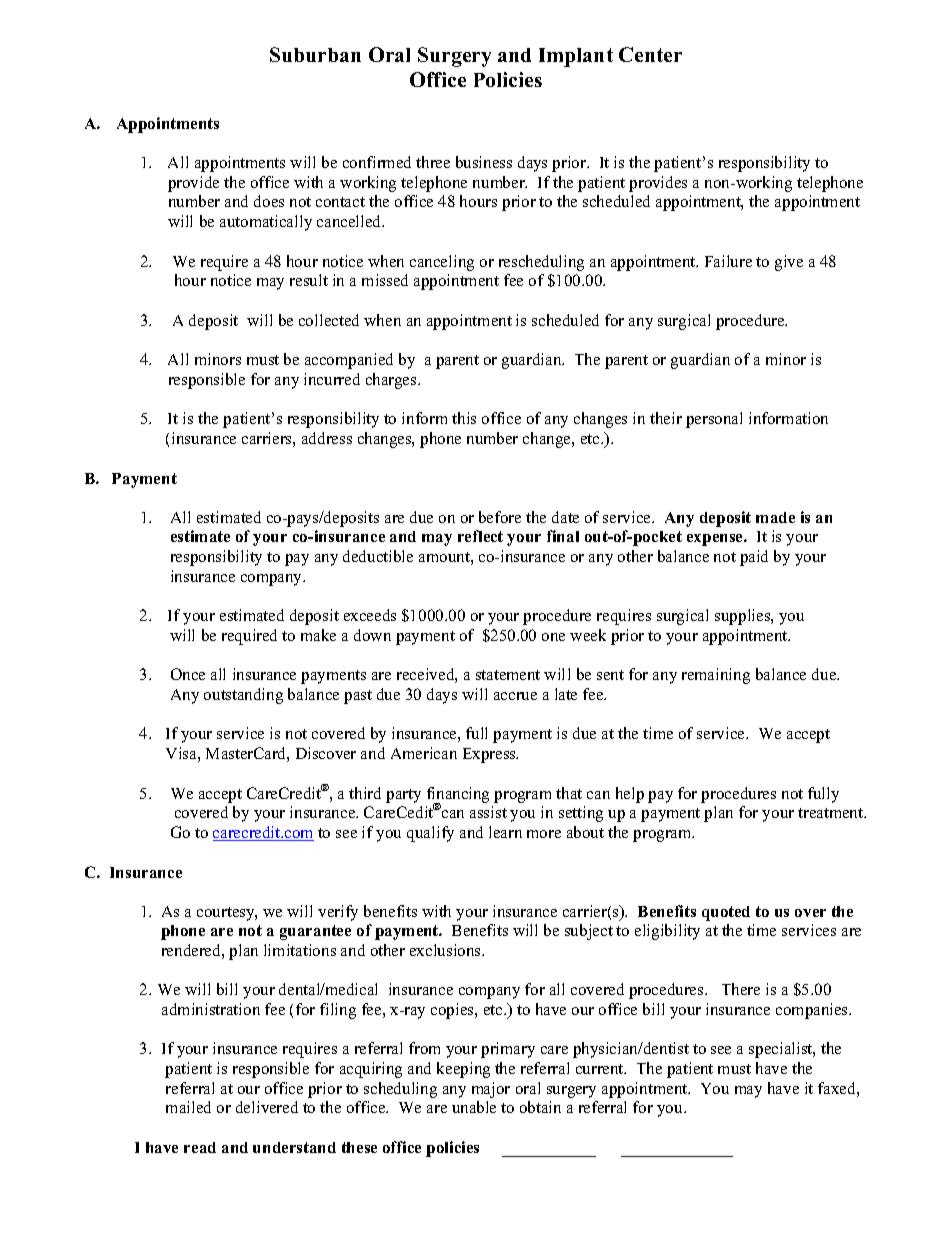  Describe the element at coordinates (315, 54) in the document. I see `Suburban` at that location.
